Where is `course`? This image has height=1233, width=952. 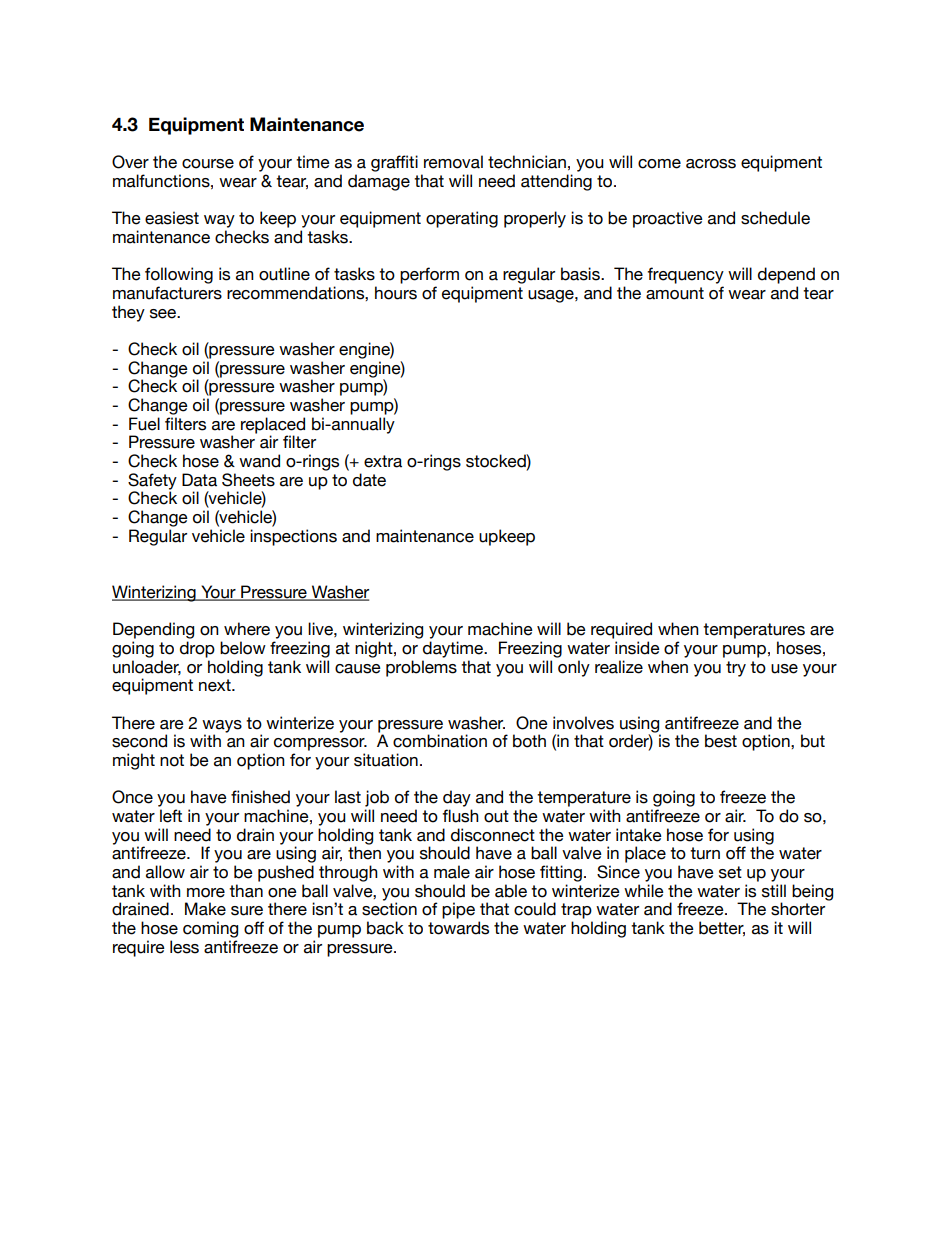
course is located at coordinates (208, 164).
